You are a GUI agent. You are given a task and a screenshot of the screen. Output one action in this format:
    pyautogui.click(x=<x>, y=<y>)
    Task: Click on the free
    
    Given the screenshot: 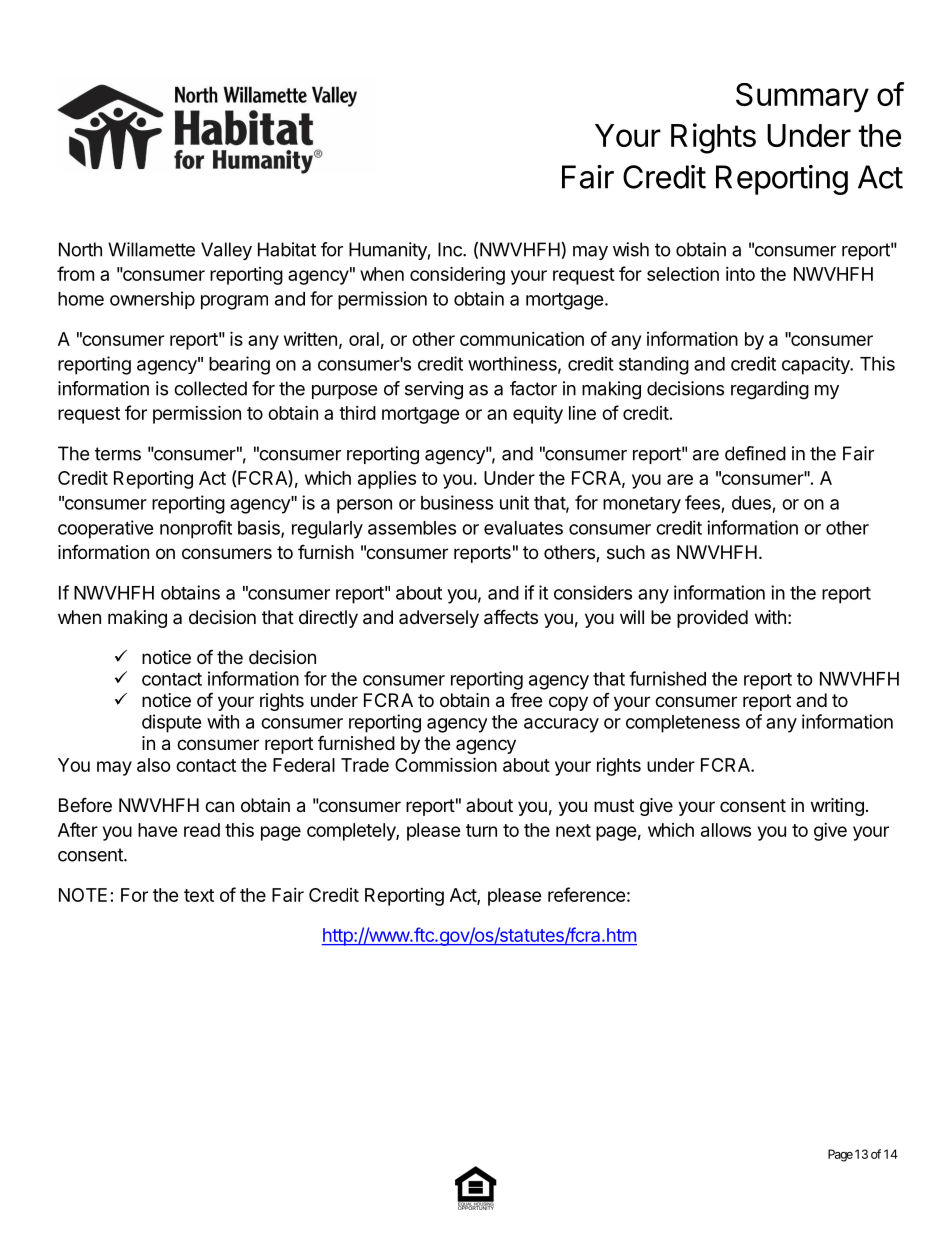 What is the action you would take?
    pyautogui.click(x=526, y=699)
